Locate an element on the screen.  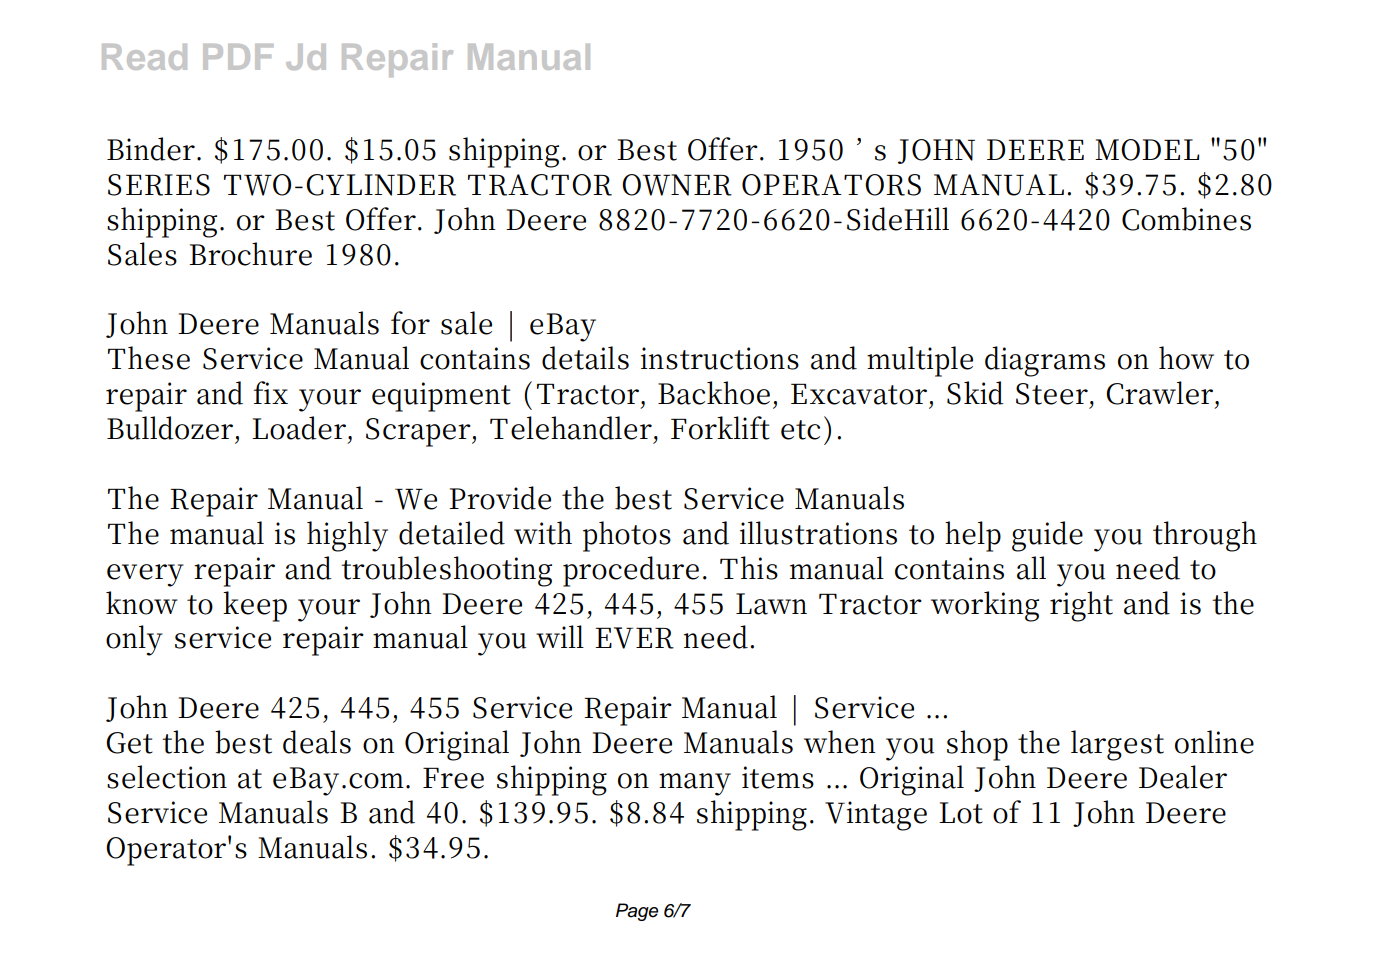
will is located at coordinates (560, 636).
